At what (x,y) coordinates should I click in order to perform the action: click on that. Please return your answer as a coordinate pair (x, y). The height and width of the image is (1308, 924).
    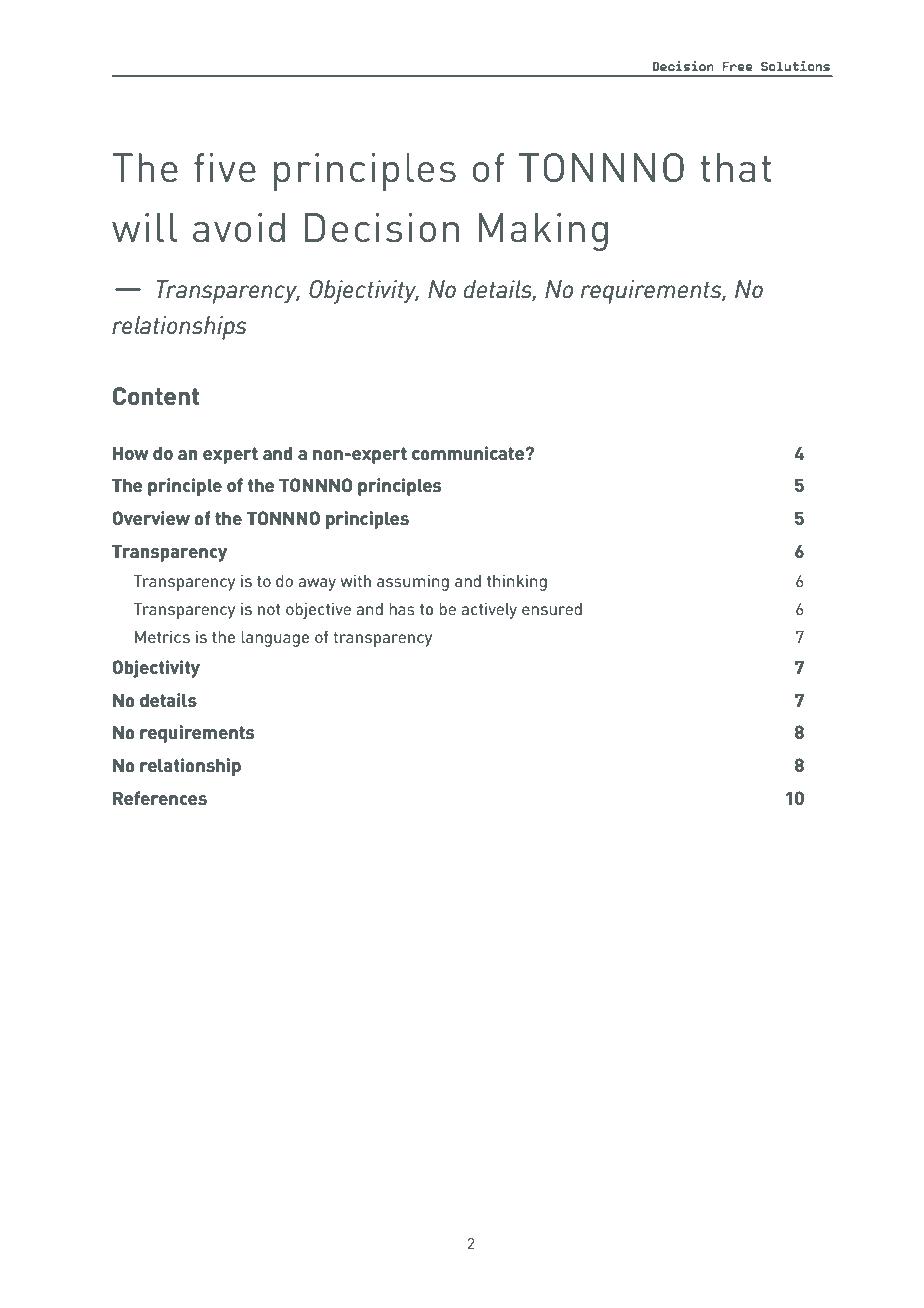
    Looking at the image, I should click on (736, 167).
